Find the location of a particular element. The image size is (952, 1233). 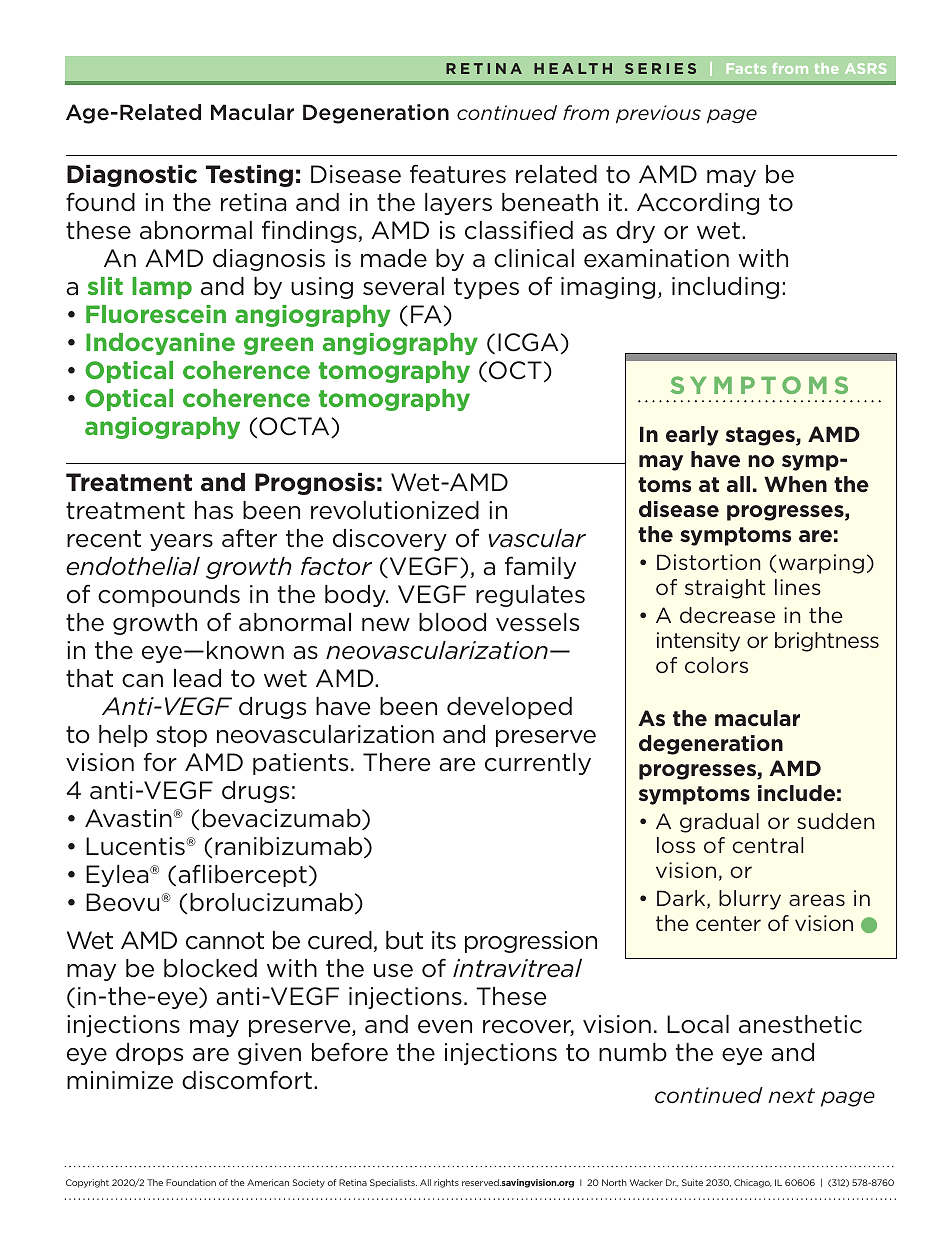

compounds is located at coordinates (169, 596).
